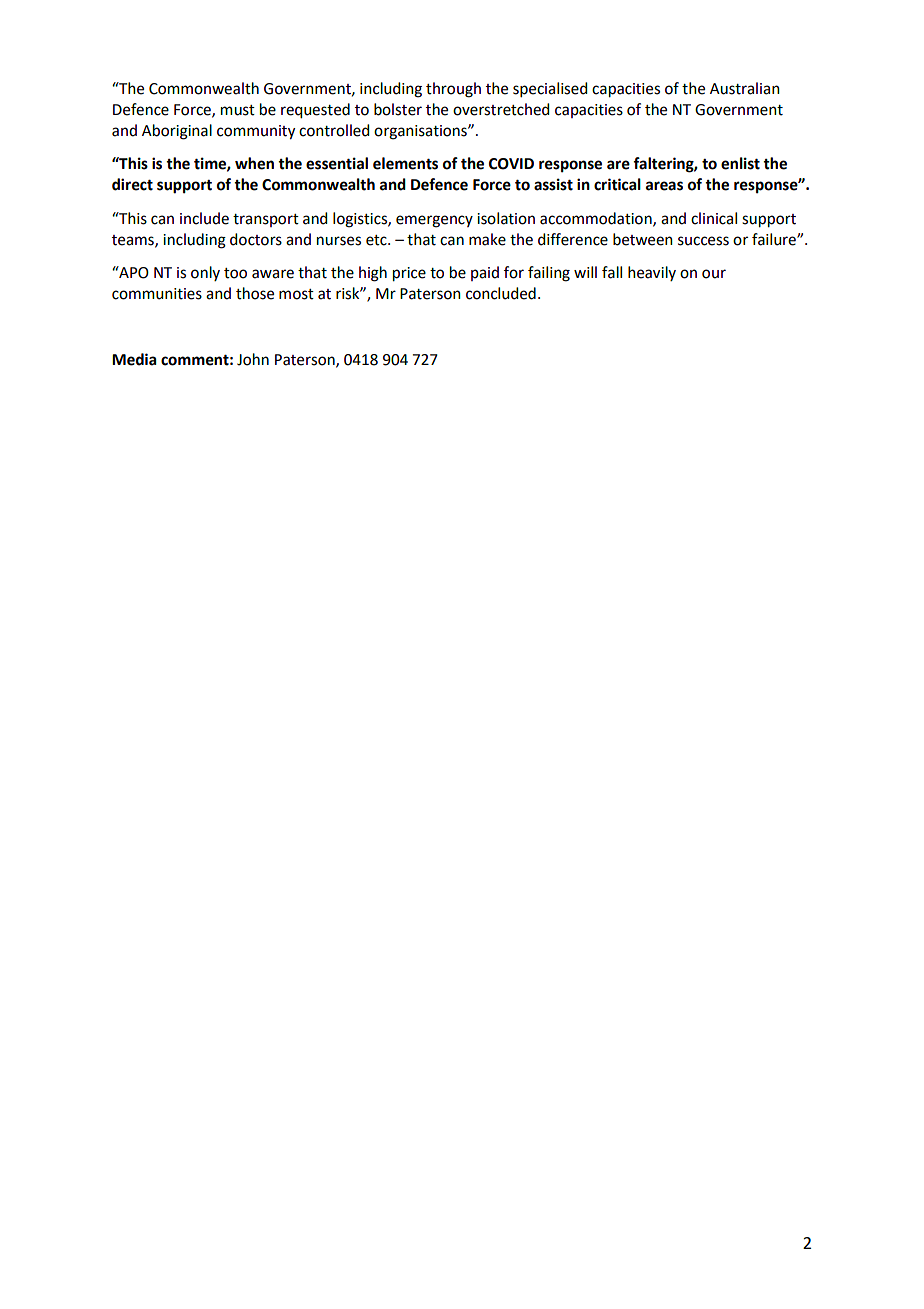 The width and height of the document is (924, 1309). What do you see at coordinates (255, 293) in the document?
I see `those` at bounding box center [255, 293].
